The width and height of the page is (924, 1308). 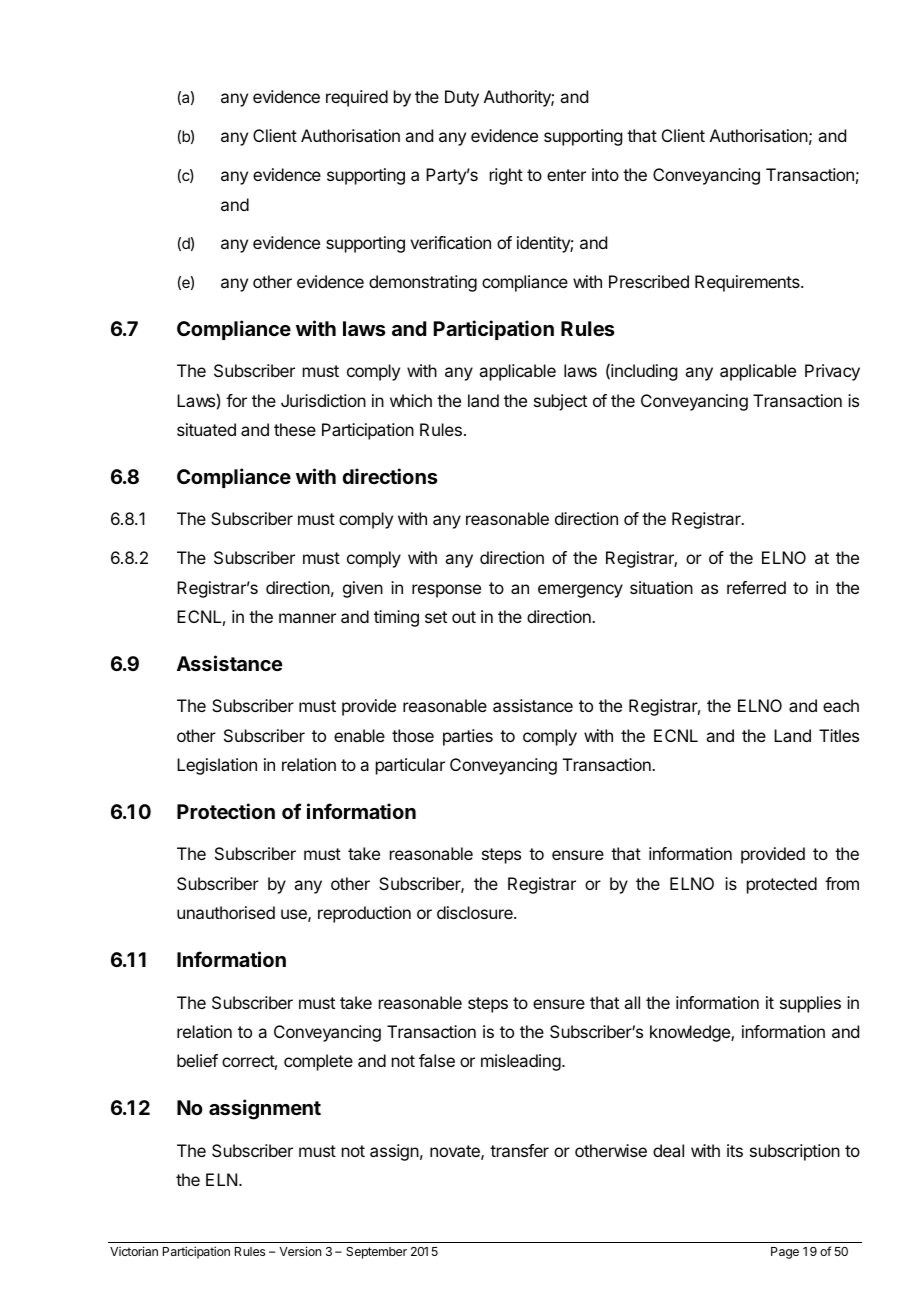 What do you see at coordinates (464, 617) in the page?
I see `out` at bounding box center [464, 617].
